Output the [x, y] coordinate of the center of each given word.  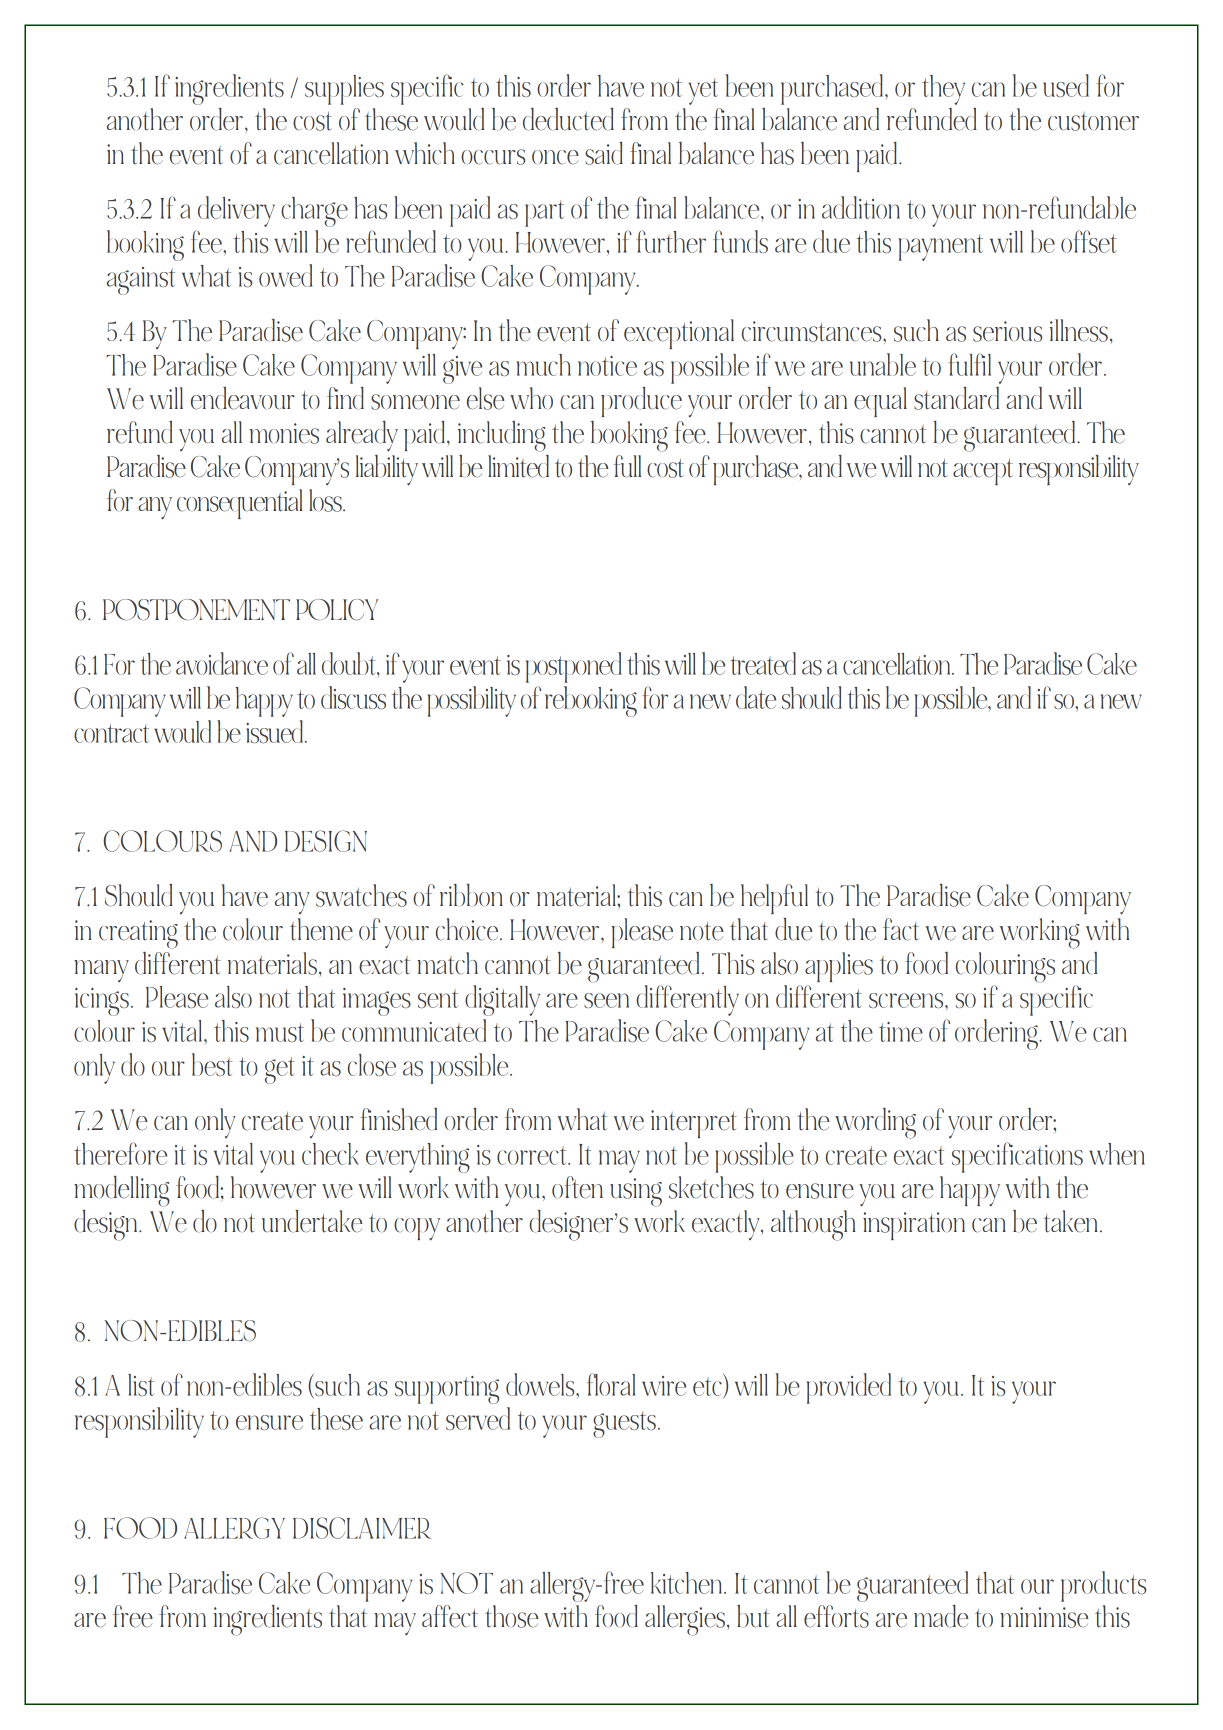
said [604, 153]
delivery [236, 211]
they [943, 90]
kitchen [688, 1583]
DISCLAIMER [362, 1528]
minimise [1044, 1617]
